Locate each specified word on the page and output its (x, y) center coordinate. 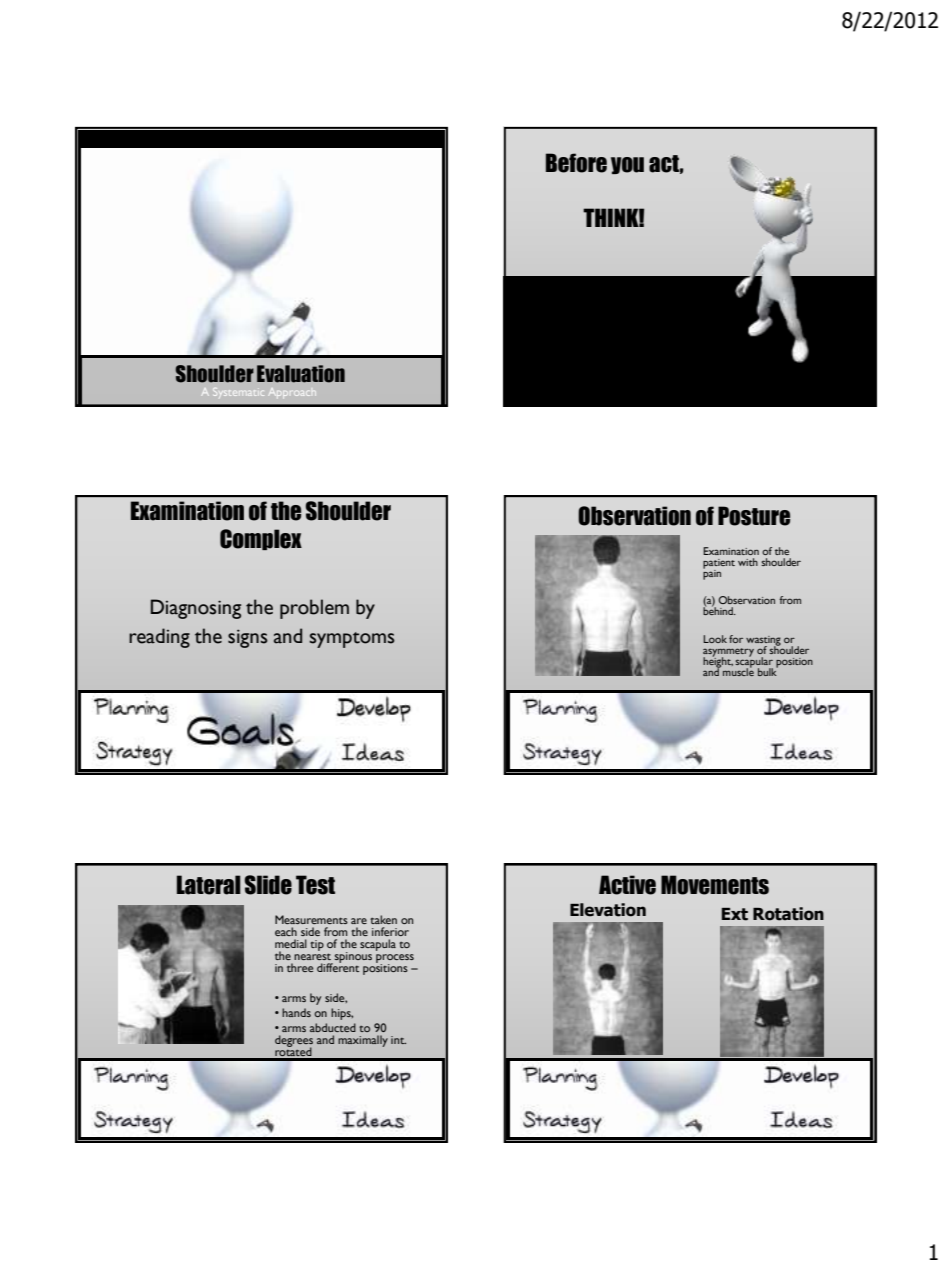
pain (712, 574)
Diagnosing (196, 609)
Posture (754, 516)
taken (383, 919)
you (627, 165)
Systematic (238, 393)
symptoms (352, 640)
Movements (715, 885)
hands (296, 1012)
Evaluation (301, 374)
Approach (292, 393)
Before (576, 163)
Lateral (209, 885)
